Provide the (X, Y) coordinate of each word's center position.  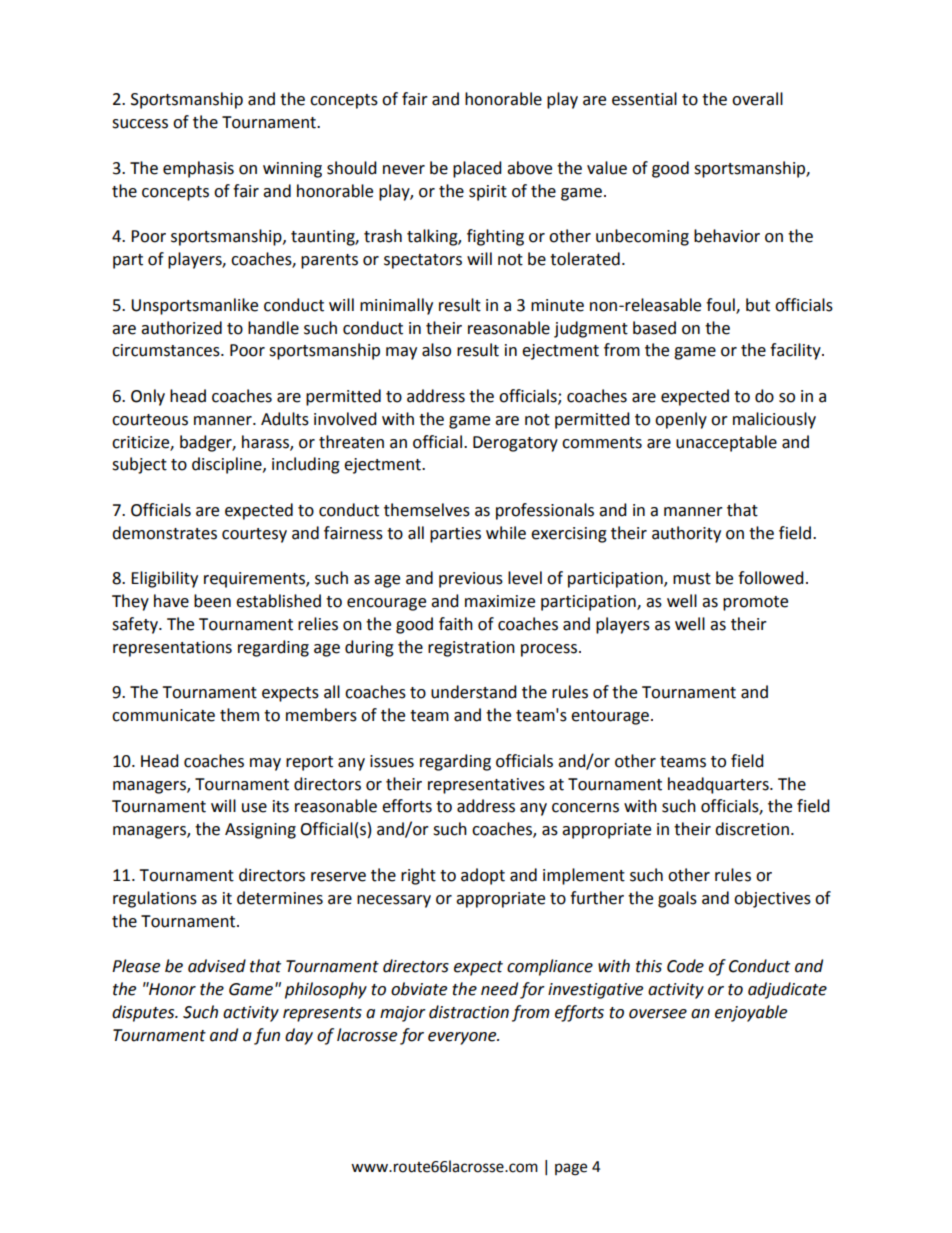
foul (721, 305)
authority (686, 534)
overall (757, 99)
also (436, 350)
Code (685, 966)
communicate (163, 715)
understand (474, 692)
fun (267, 1036)
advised (217, 966)
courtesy (254, 535)
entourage (610, 717)
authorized (181, 328)
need (499, 989)
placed (477, 169)
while (506, 533)
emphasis (198, 169)
